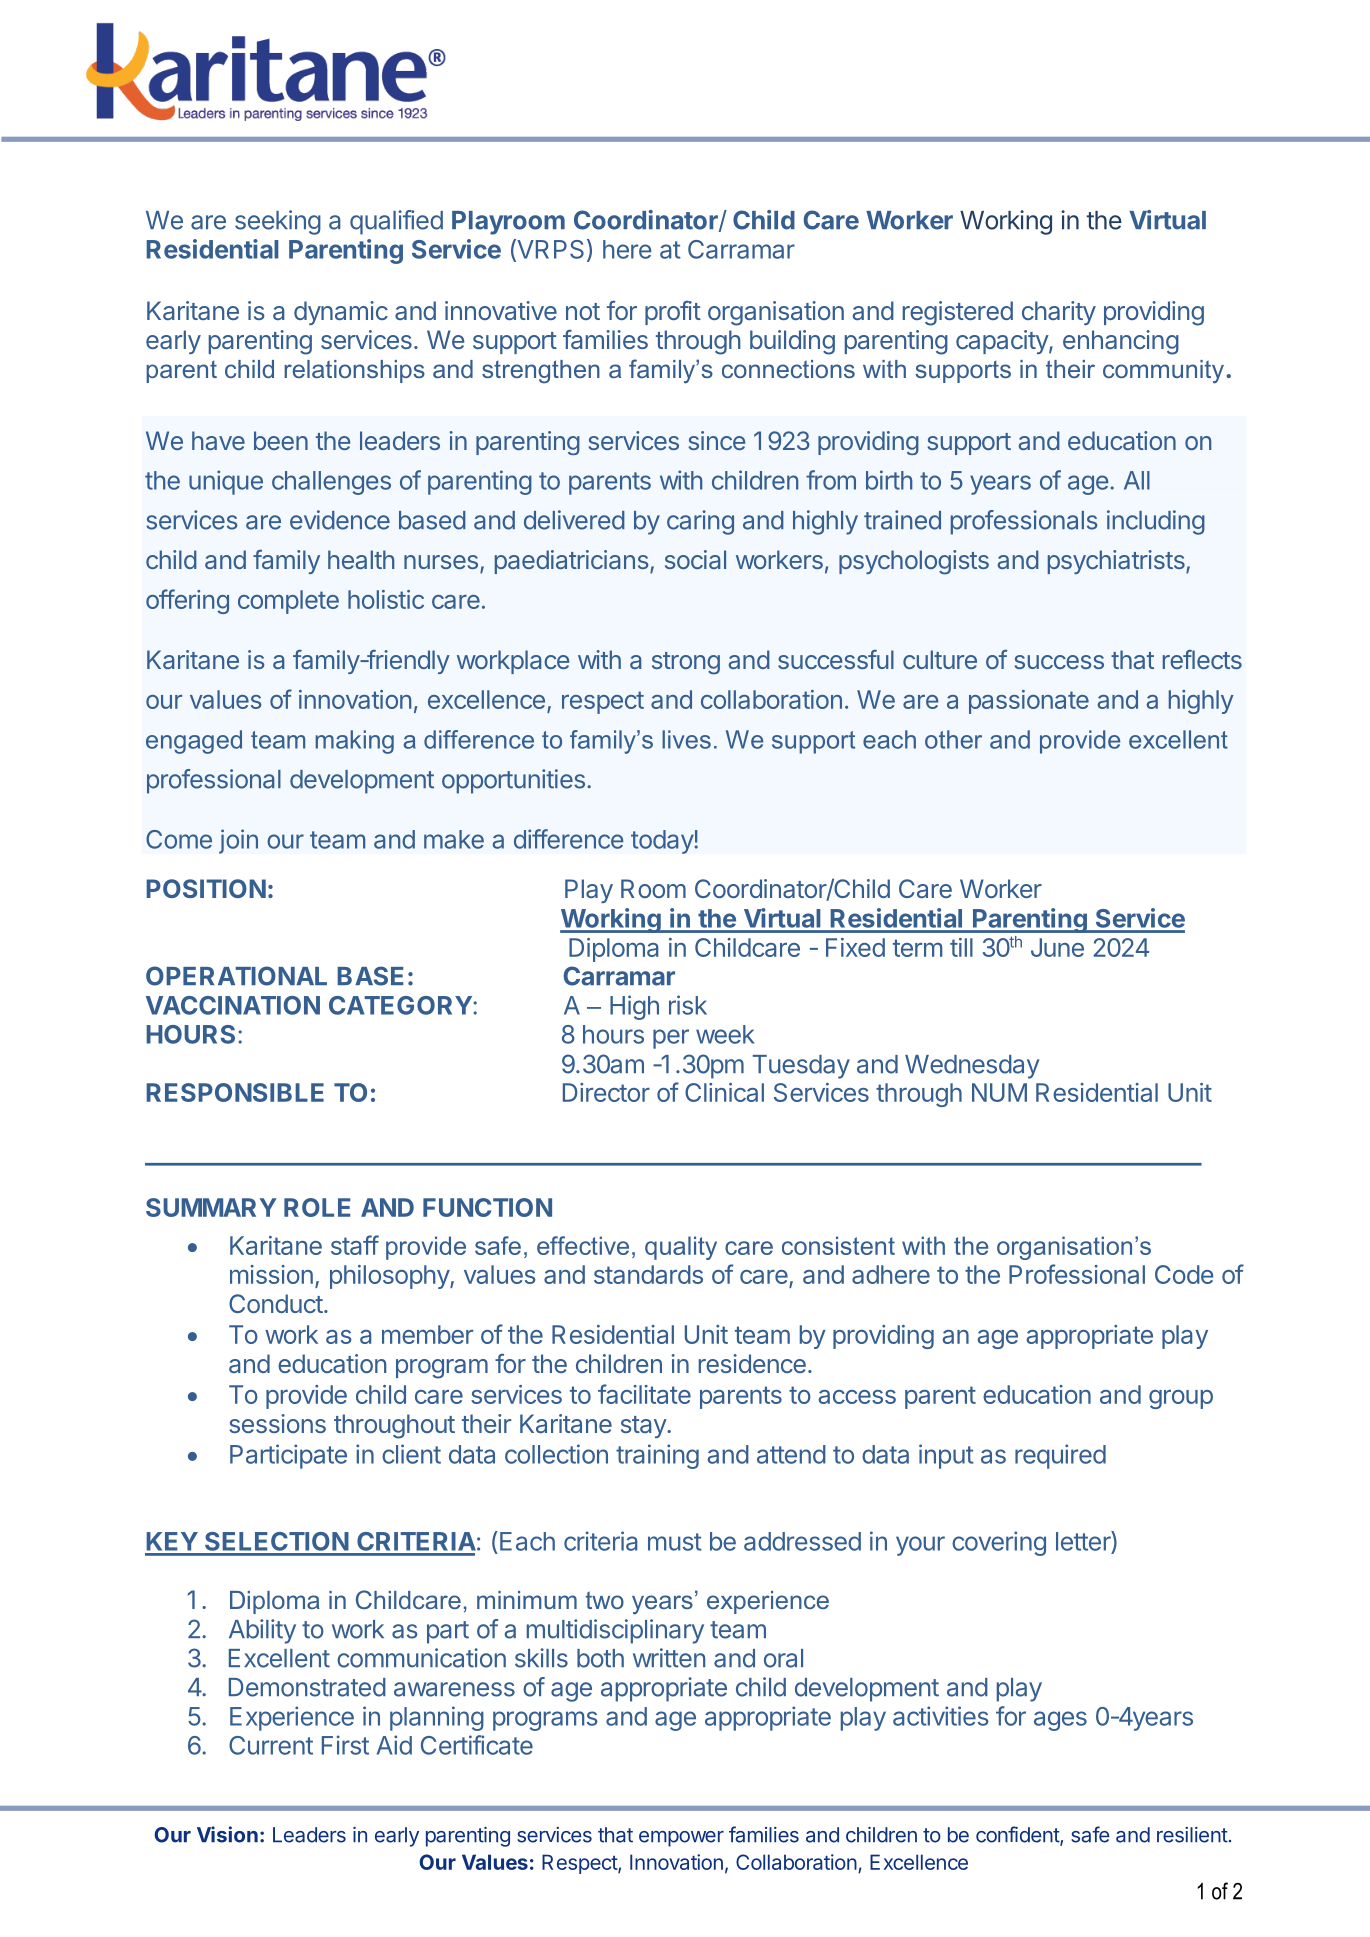 The width and height of the screenshot is (1370, 1937). I want to click on risk, so click(688, 1005).
